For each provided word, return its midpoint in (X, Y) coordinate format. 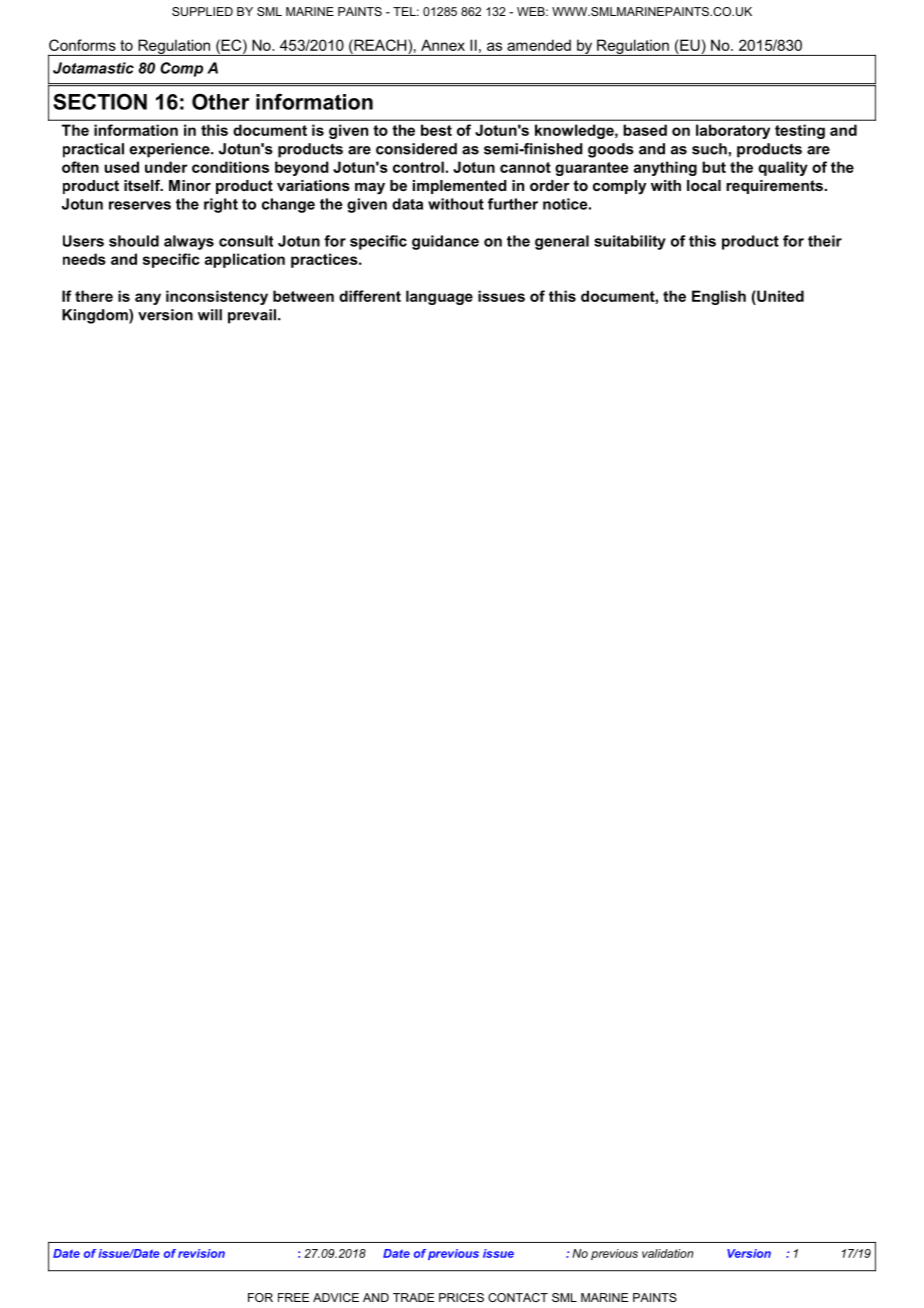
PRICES (461, 1297)
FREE (293, 1297)
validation (667, 1253)
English (719, 297)
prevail (252, 316)
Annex (443, 45)
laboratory (733, 131)
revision (201, 1253)
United (779, 296)
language (439, 297)
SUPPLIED (202, 11)
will (210, 315)
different (370, 296)
